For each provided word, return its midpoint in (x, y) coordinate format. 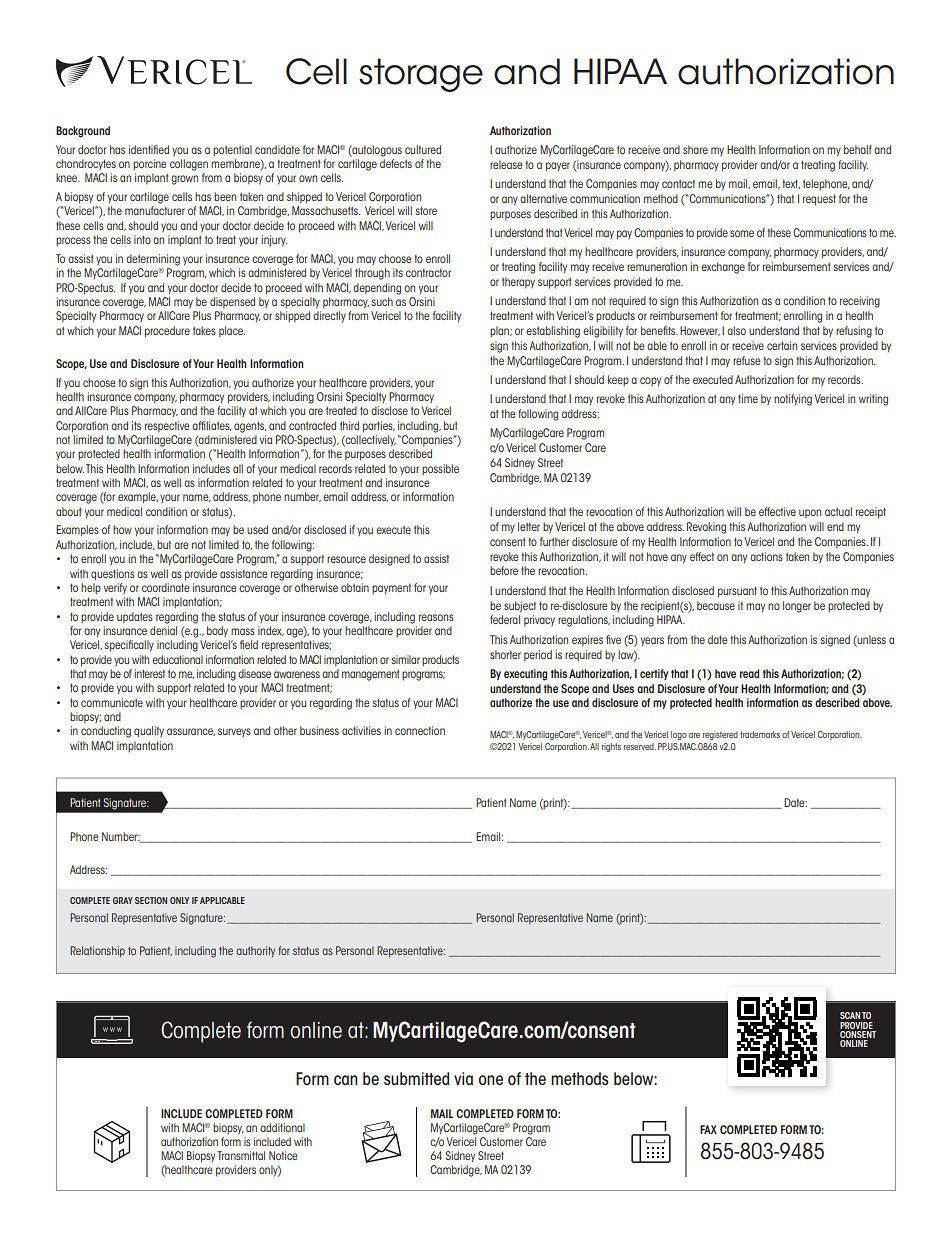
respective (167, 426)
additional (282, 1127)
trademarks (760, 734)
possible (440, 469)
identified (149, 149)
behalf (858, 149)
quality (149, 732)
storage (421, 75)
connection (420, 730)
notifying (793, 400)
